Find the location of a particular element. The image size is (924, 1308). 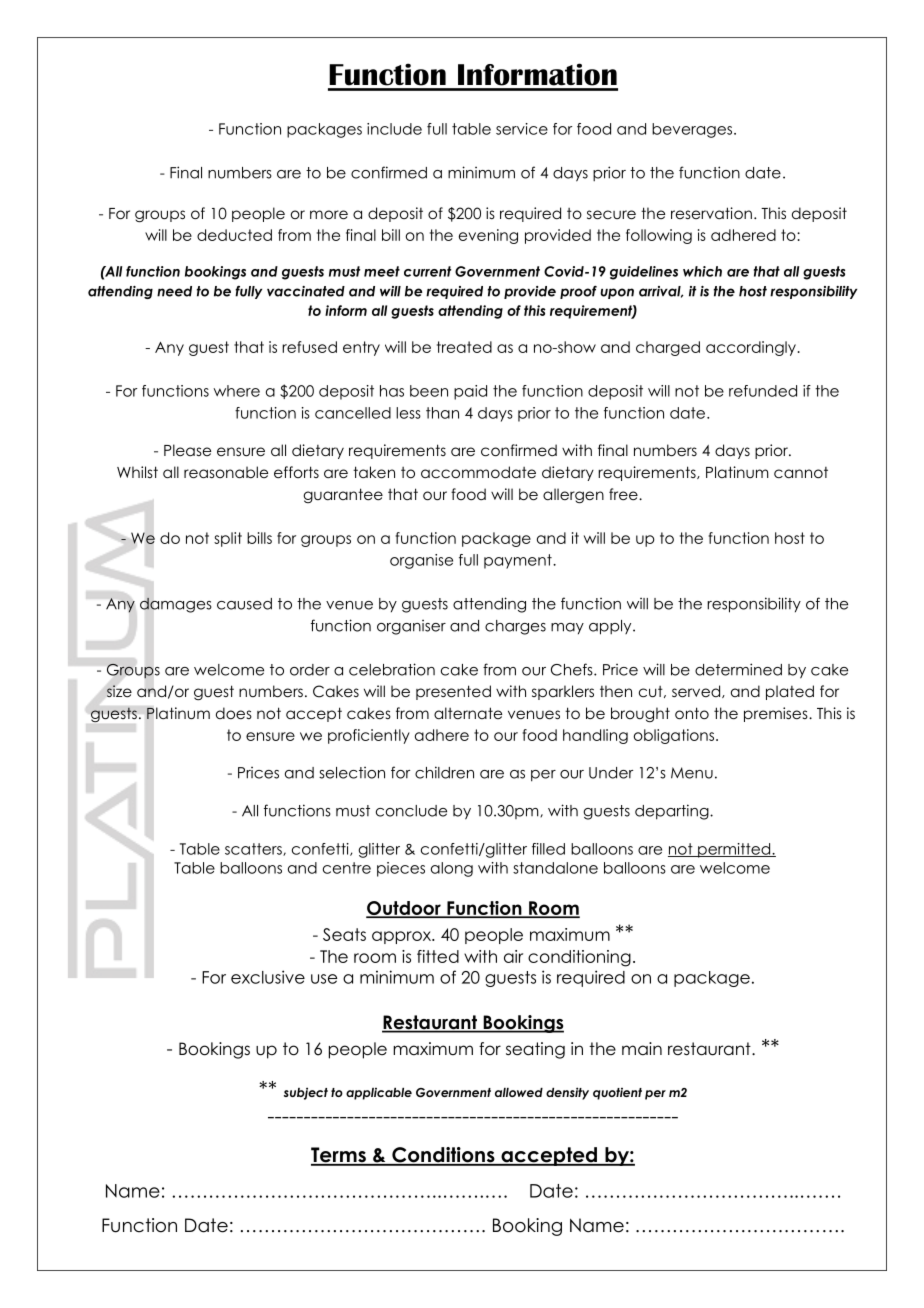

subject is located at coordinates (306, 1093).
